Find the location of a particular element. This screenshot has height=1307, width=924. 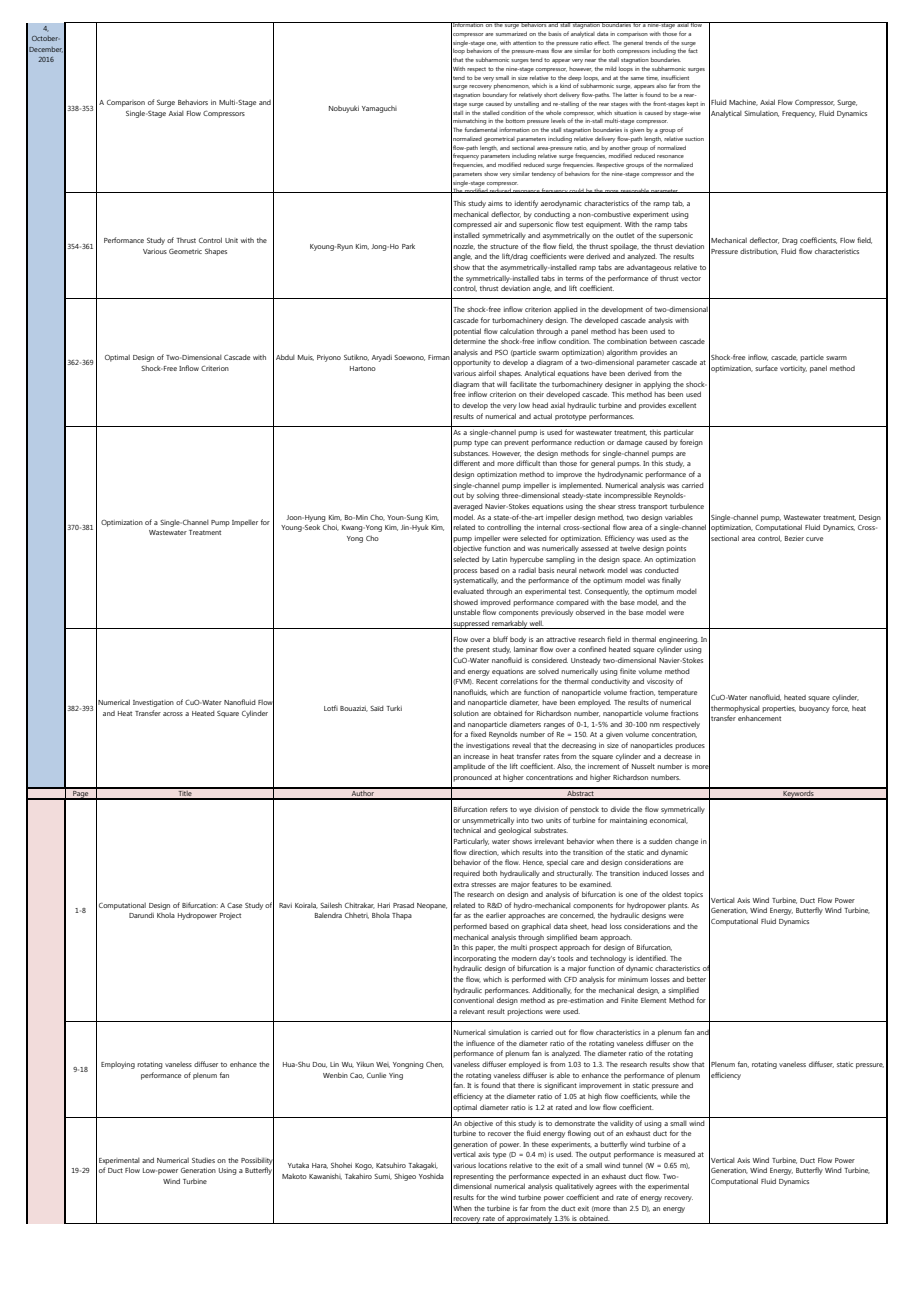

Yamaguchi is located at coordinates (379, 109).
